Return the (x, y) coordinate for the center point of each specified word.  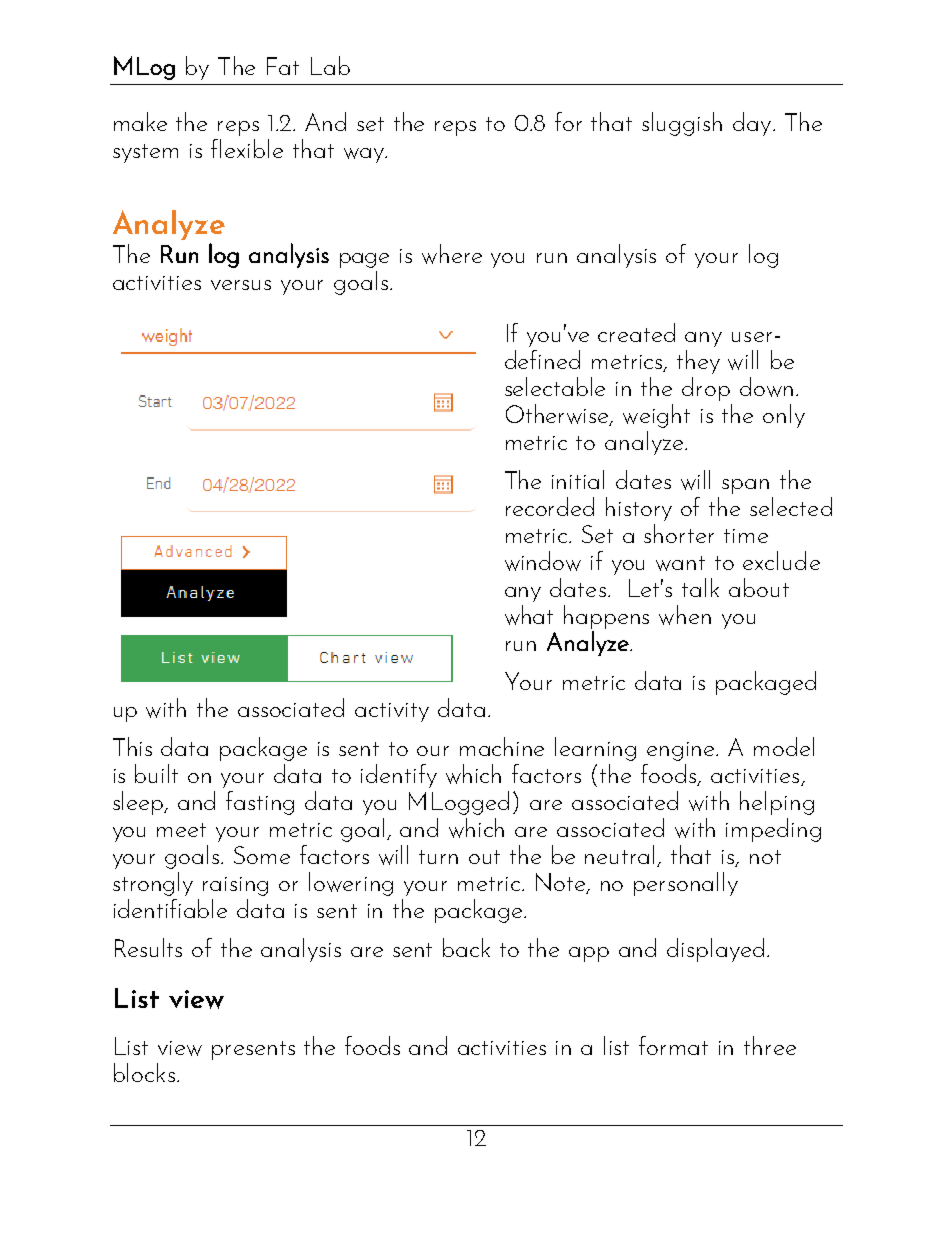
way (365, 155)
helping (777, 803)
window (543, 561)
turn (438, 857)
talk (700, 587)
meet (181, 830)
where (452, 254)
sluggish (682, 124)
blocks (144, 1072)
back (466, 947)
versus (241, 285)
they (698, 362)
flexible (247, 148)
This (132, 746)
